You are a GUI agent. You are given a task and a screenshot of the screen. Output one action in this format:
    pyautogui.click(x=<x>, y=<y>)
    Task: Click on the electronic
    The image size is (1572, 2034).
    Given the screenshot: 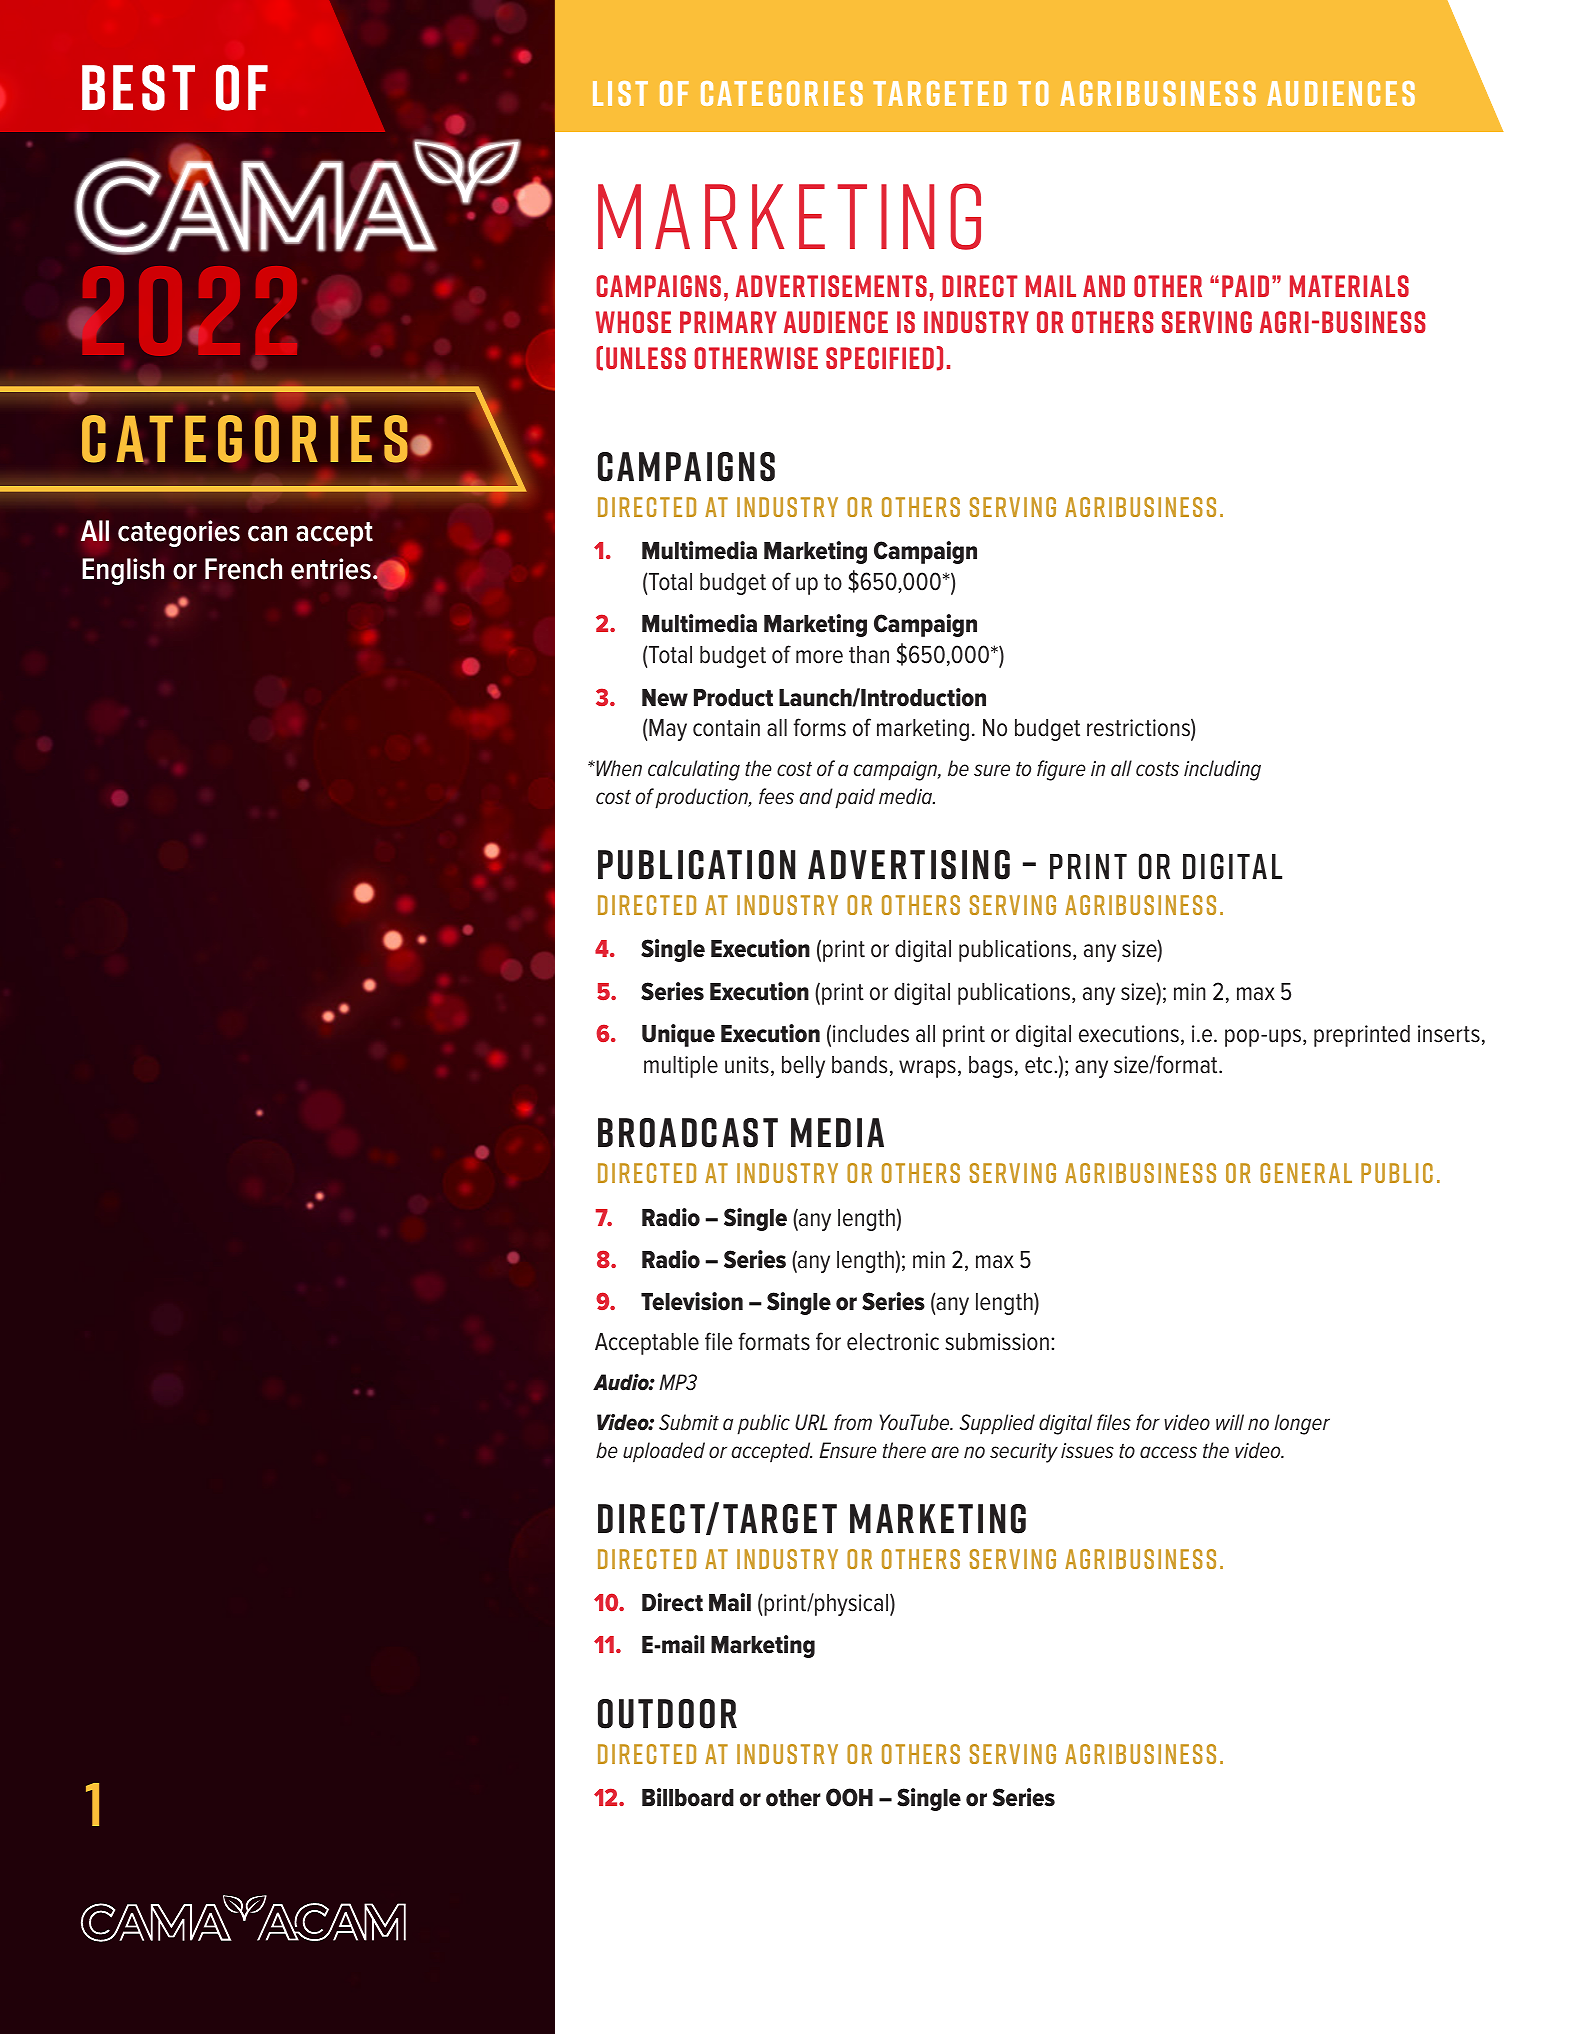 What is the action you would take?
    pyautogui.click(x=893, y=1342)
